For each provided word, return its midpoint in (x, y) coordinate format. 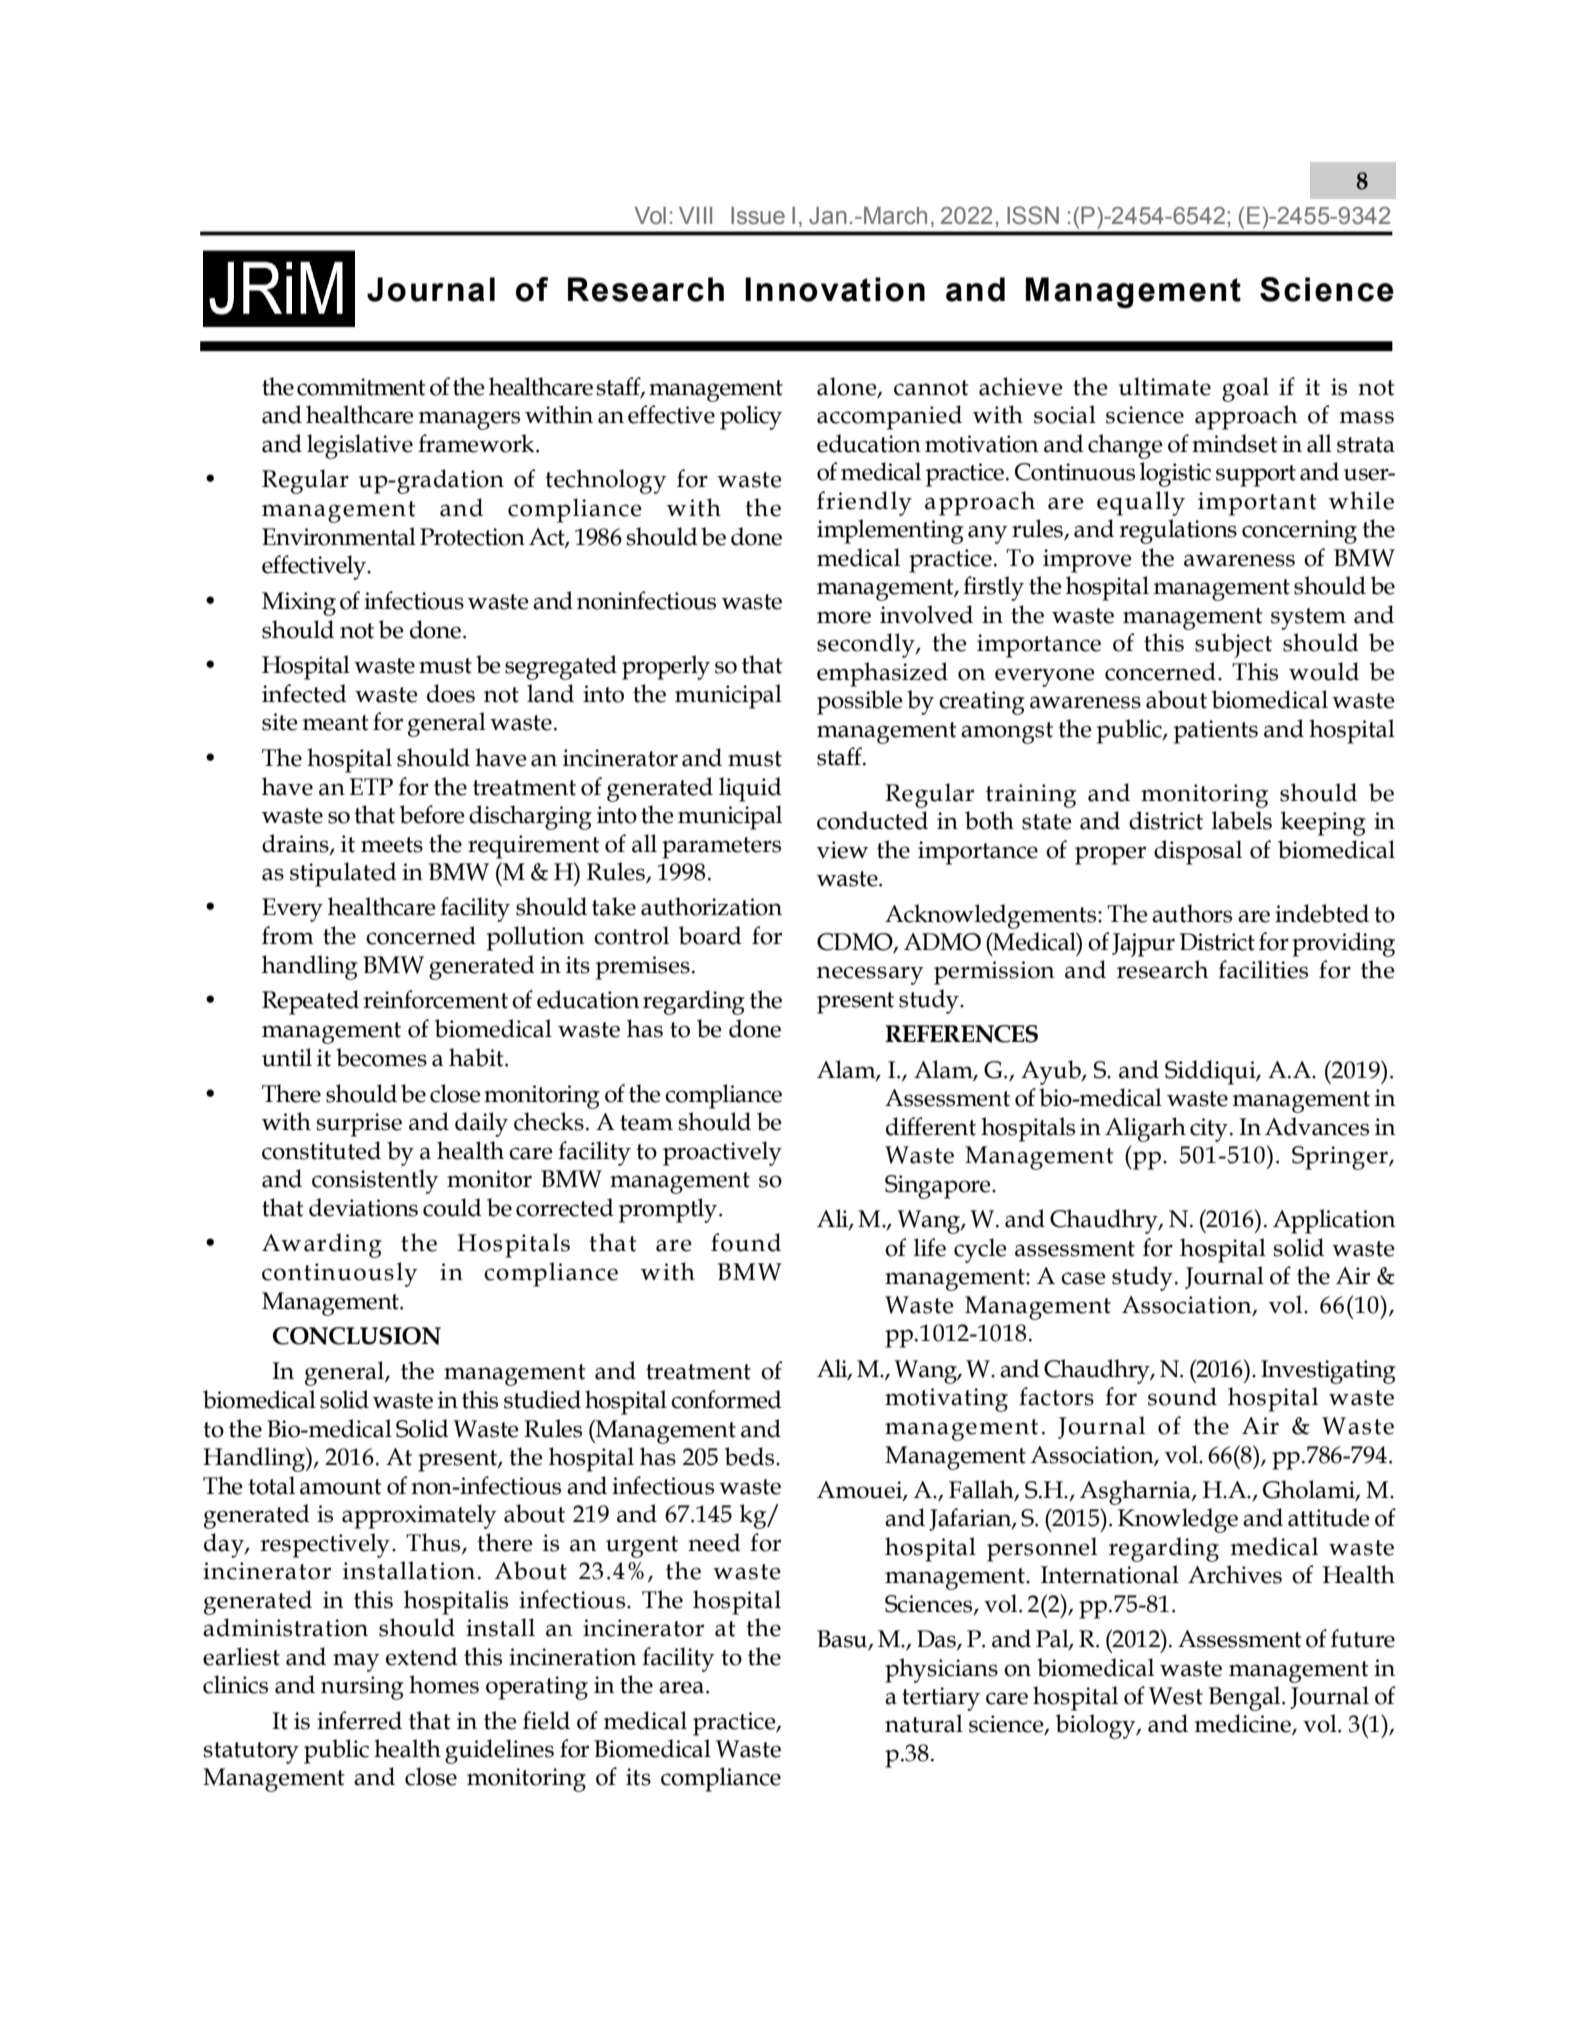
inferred (359, 1720)
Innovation (835, 289)
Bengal (1245, 1698)
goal (1245, 389)
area (681, 1687)
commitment (361, 387)
